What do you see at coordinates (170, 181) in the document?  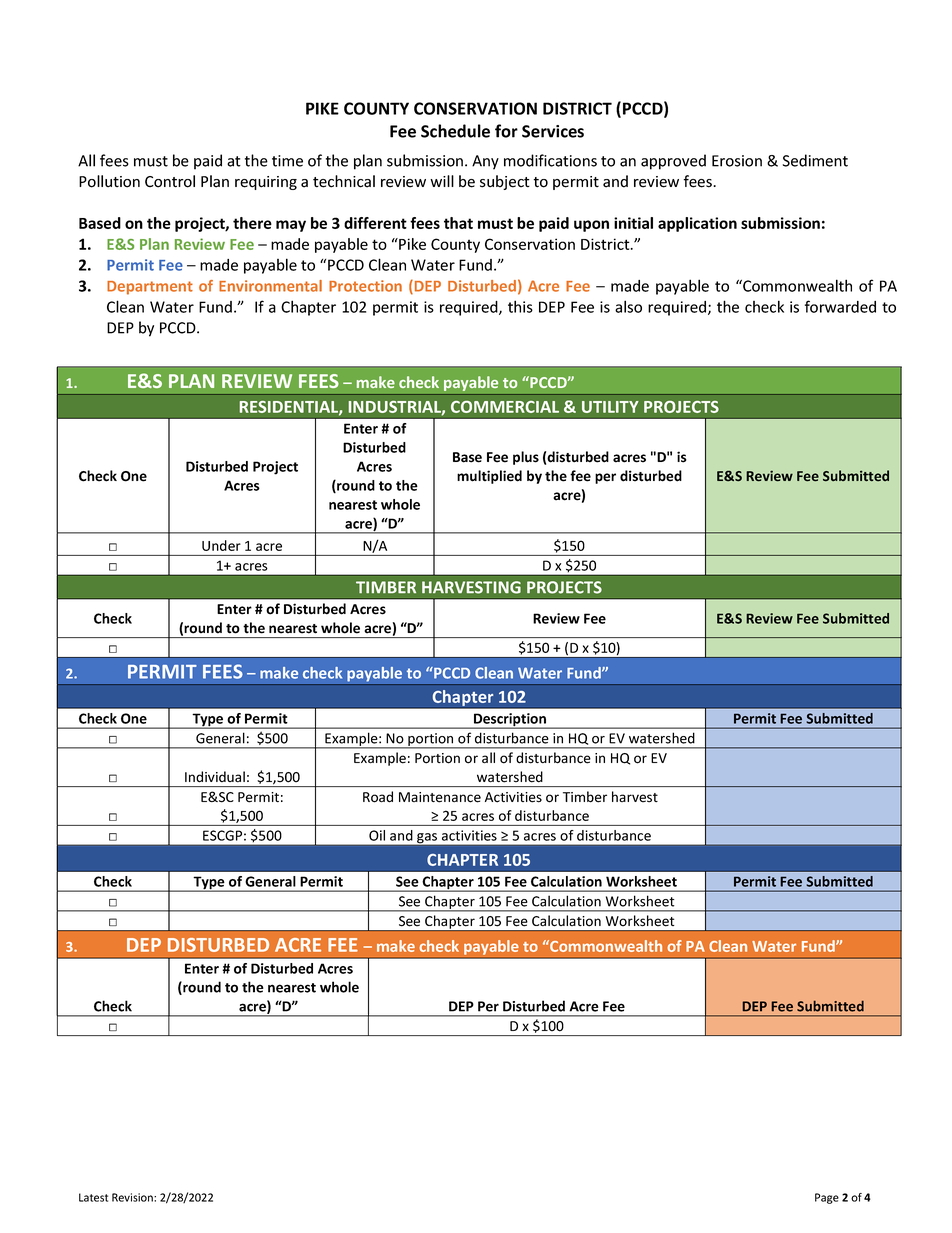 I see `Control` at bounding box center [170, 181].
